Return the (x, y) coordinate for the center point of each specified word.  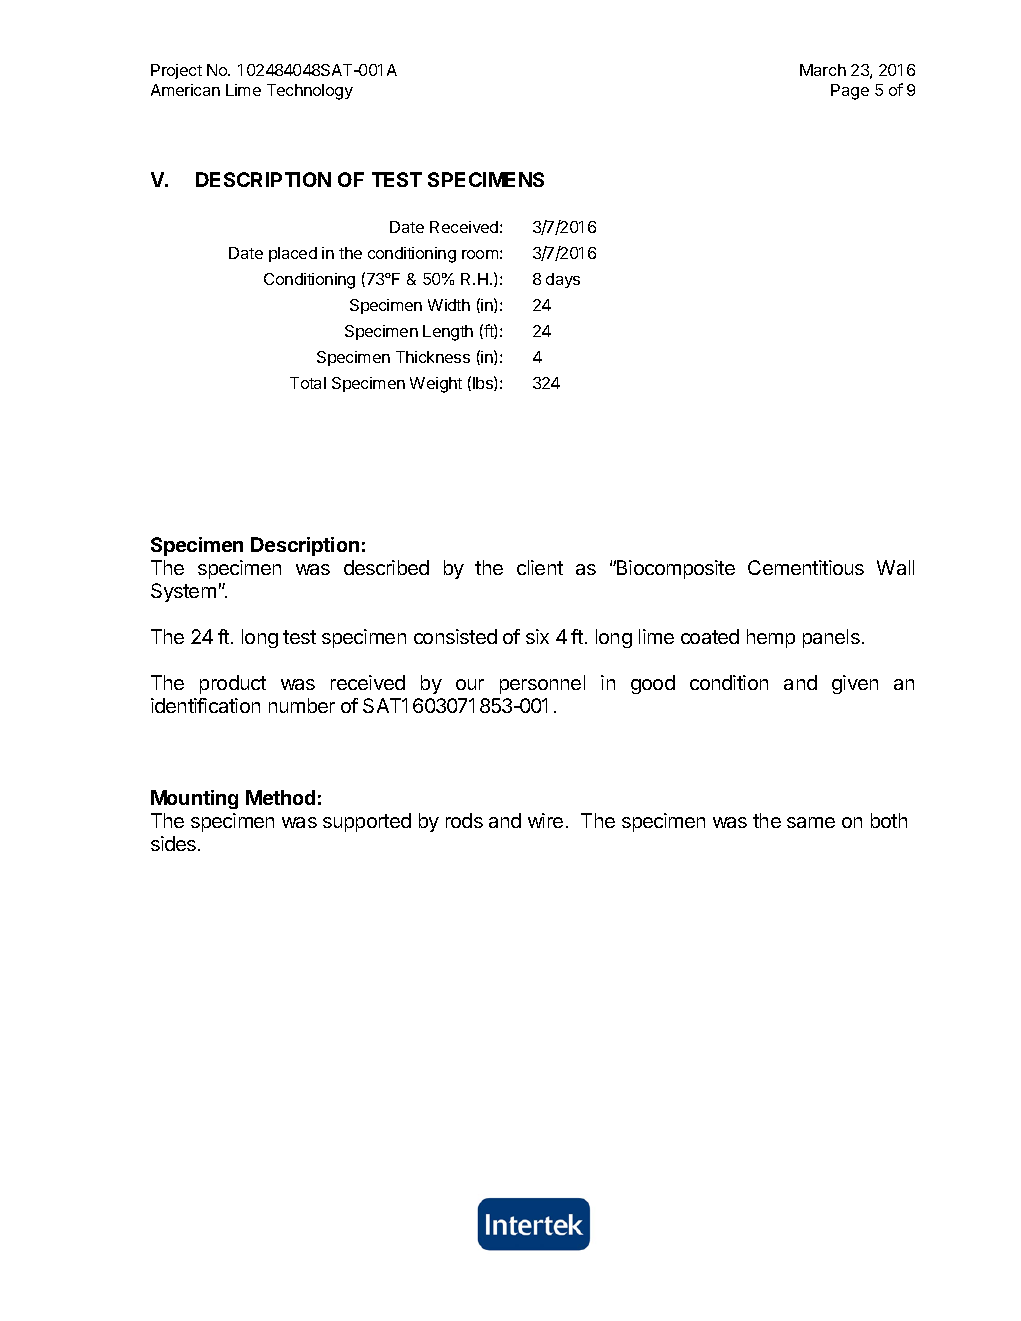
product (233, 684)
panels (831, 638)
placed (293, 254)
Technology (310, 92)
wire (545, 820)
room (480, 254)
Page (850, 92)
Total (308, 383)
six (537, 636)
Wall (895, 567)
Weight (436, 385)
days (563, 280)
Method (280, 797)
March (823, 70)
